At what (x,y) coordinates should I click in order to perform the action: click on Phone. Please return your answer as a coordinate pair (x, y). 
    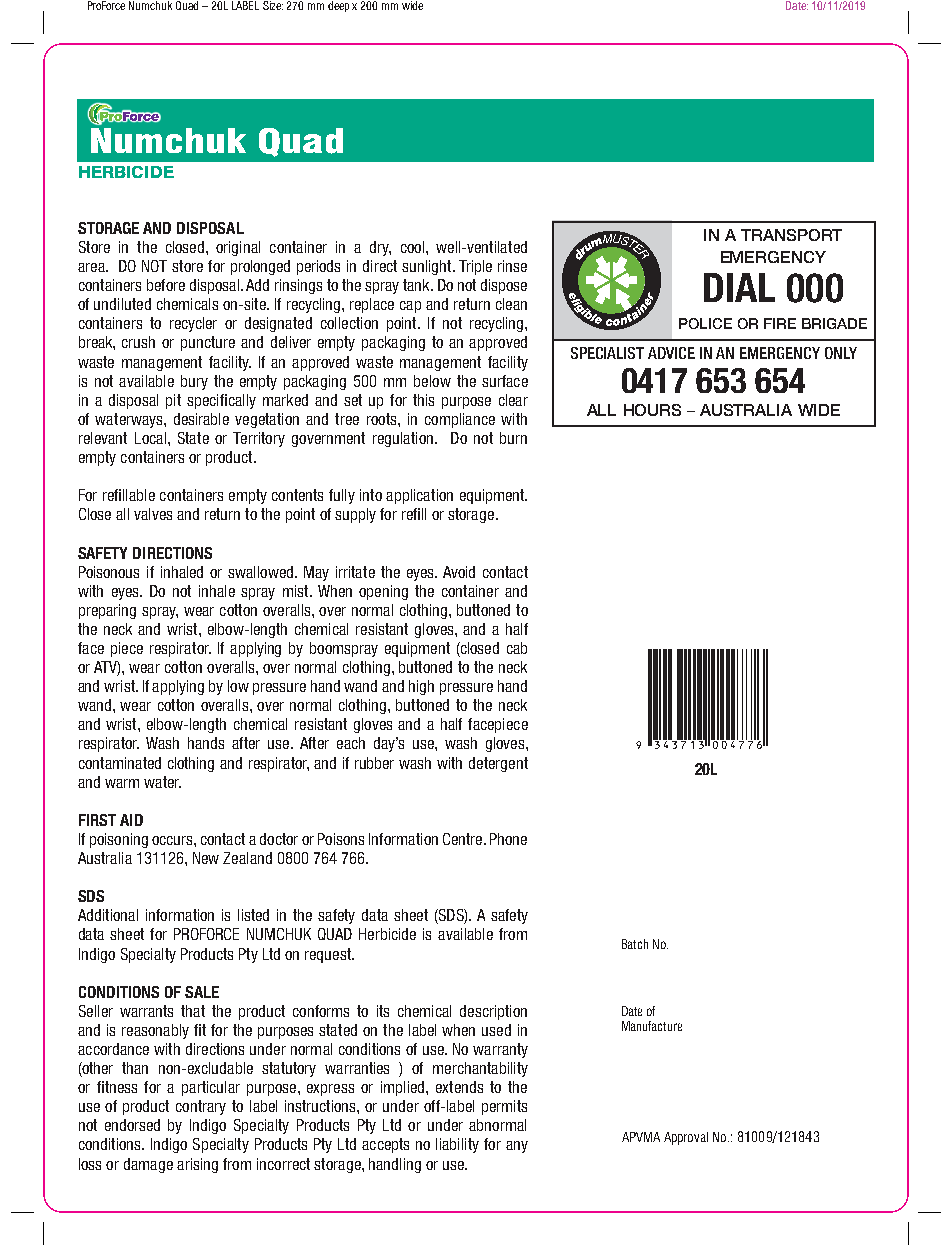
    Looking at the image, I should click on (508, 839).
